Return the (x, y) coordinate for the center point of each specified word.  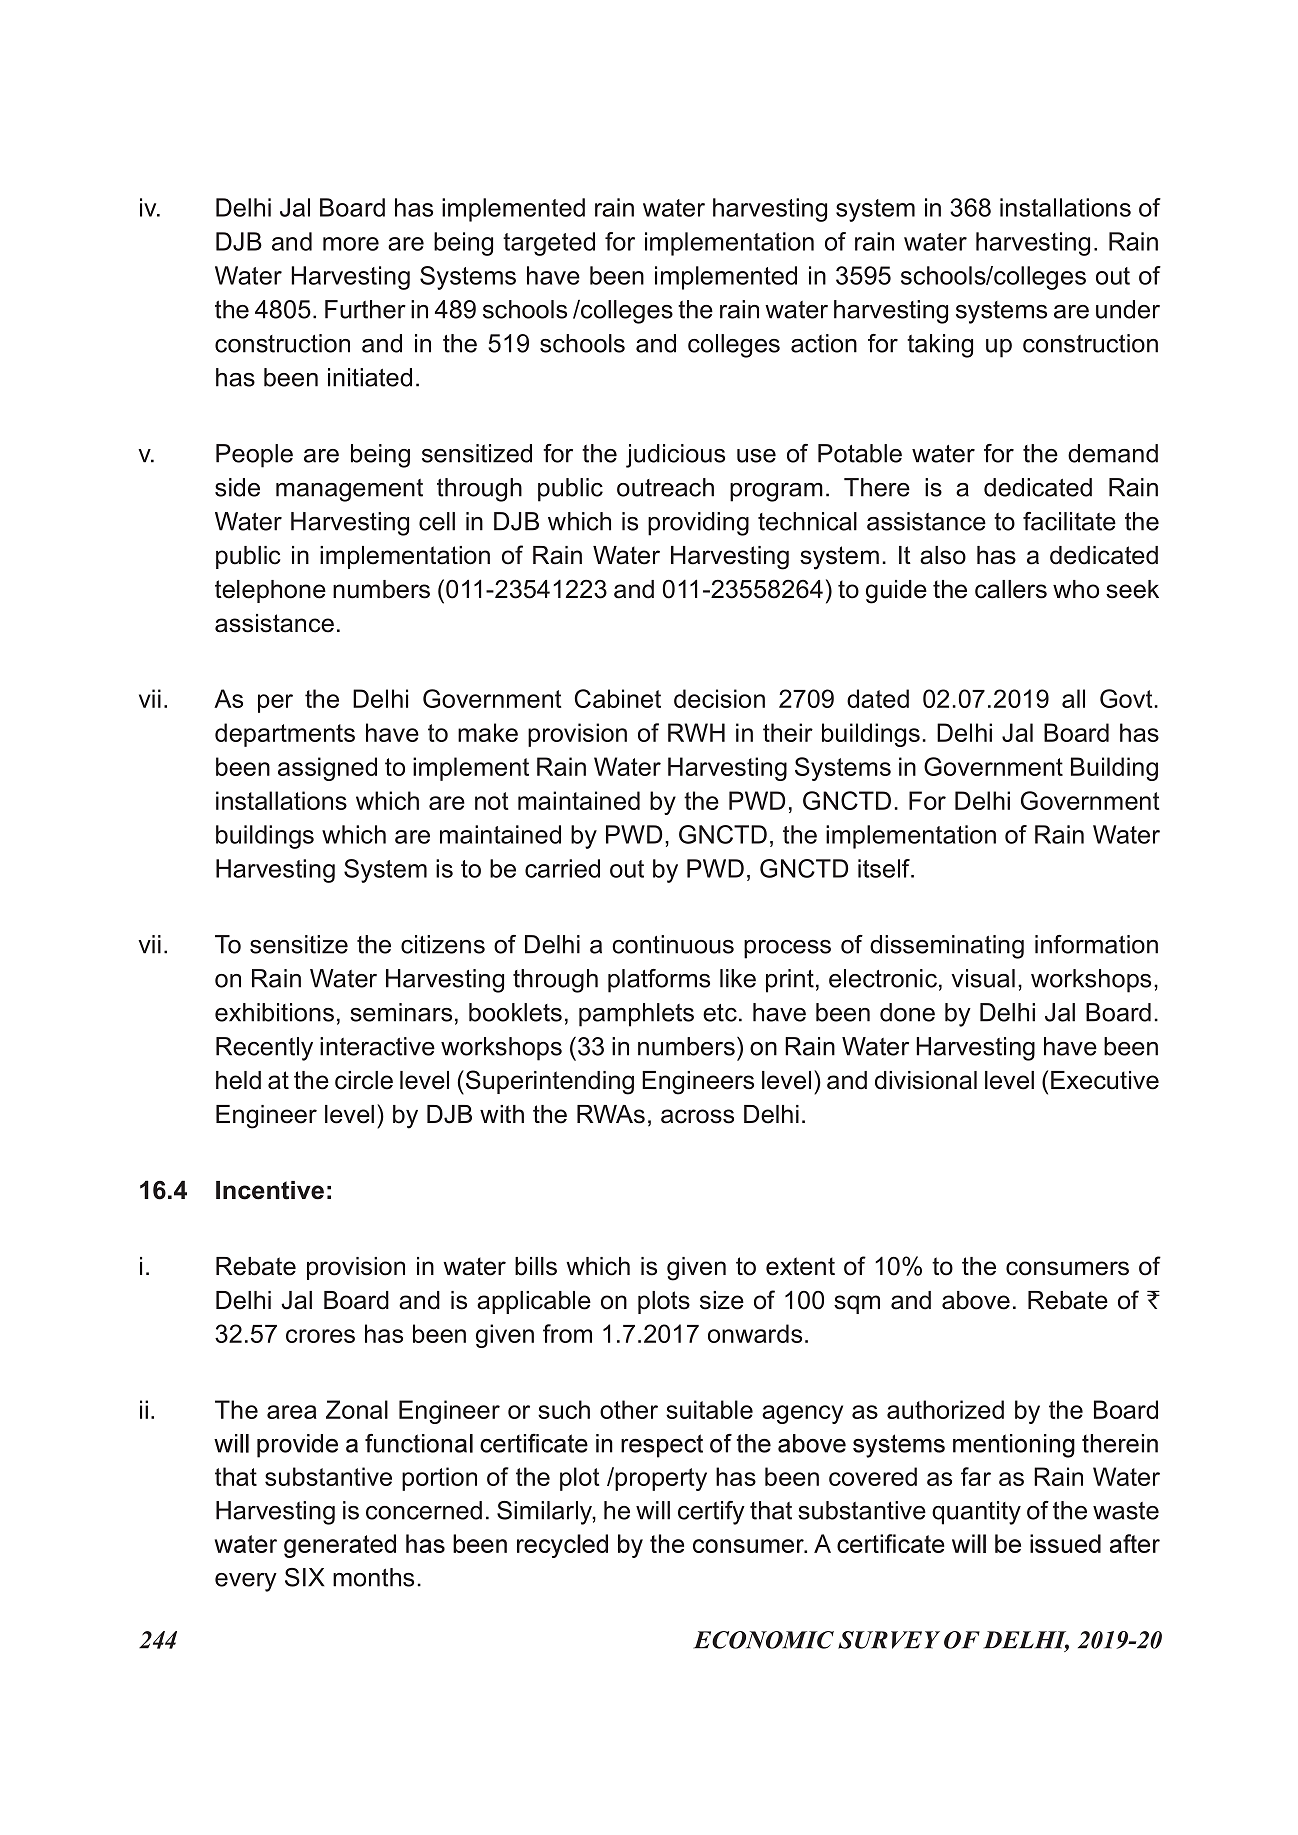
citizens (443, 944)
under (1128, 309)
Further (365, 309)
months (373, 1577)
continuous (673, 944)
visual (983, 978)
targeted (549, 244)
